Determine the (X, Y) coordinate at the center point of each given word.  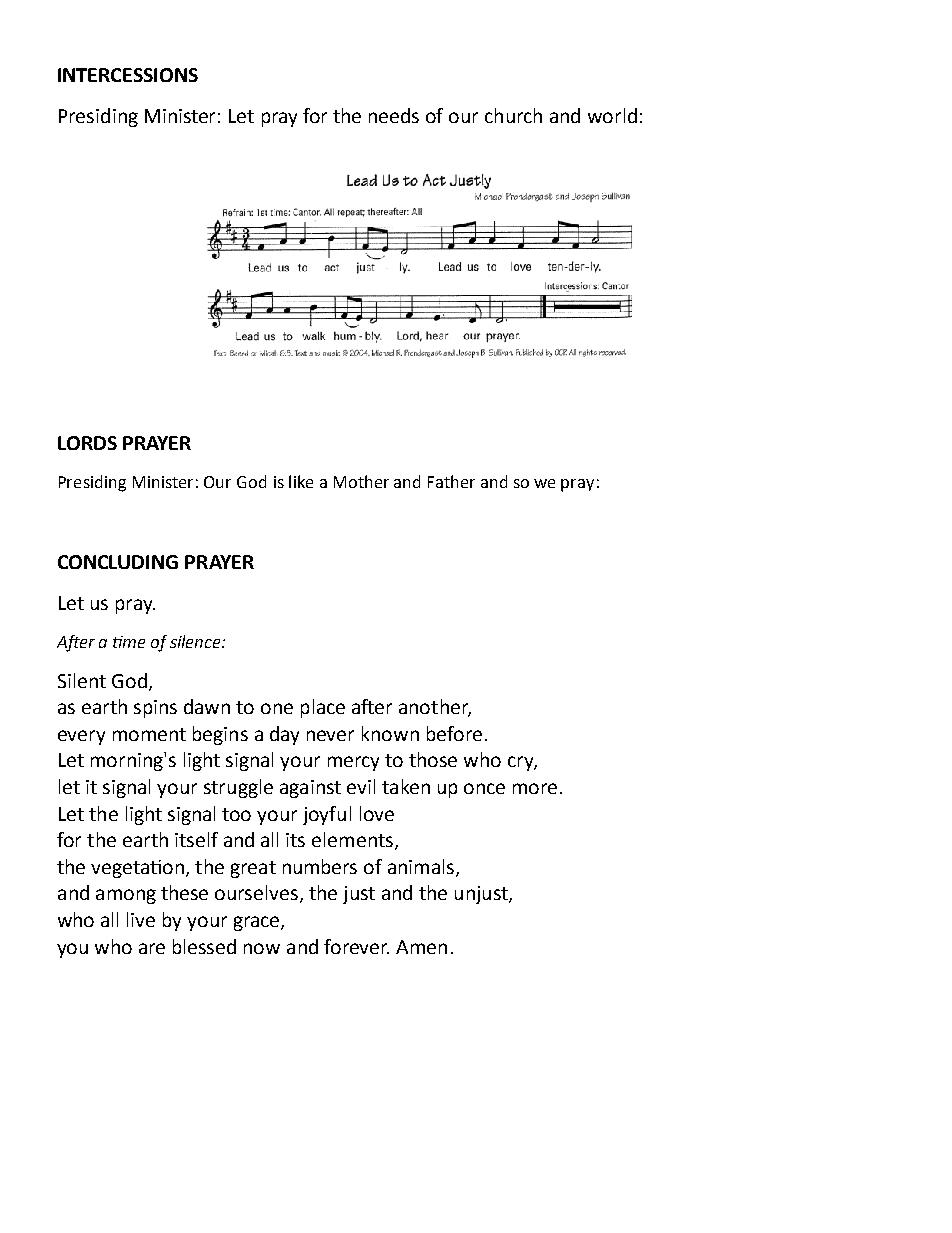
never (330, 735)
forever (356, 946)
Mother (361, 481)
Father (451, 481)
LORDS (87, 443)
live (141, 919)
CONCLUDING (118, 562)
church (513, 115)
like (301, 481)
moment (149, 734)
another (435, 708)
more (535, 788)
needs (394, 115)
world (612, 115)
